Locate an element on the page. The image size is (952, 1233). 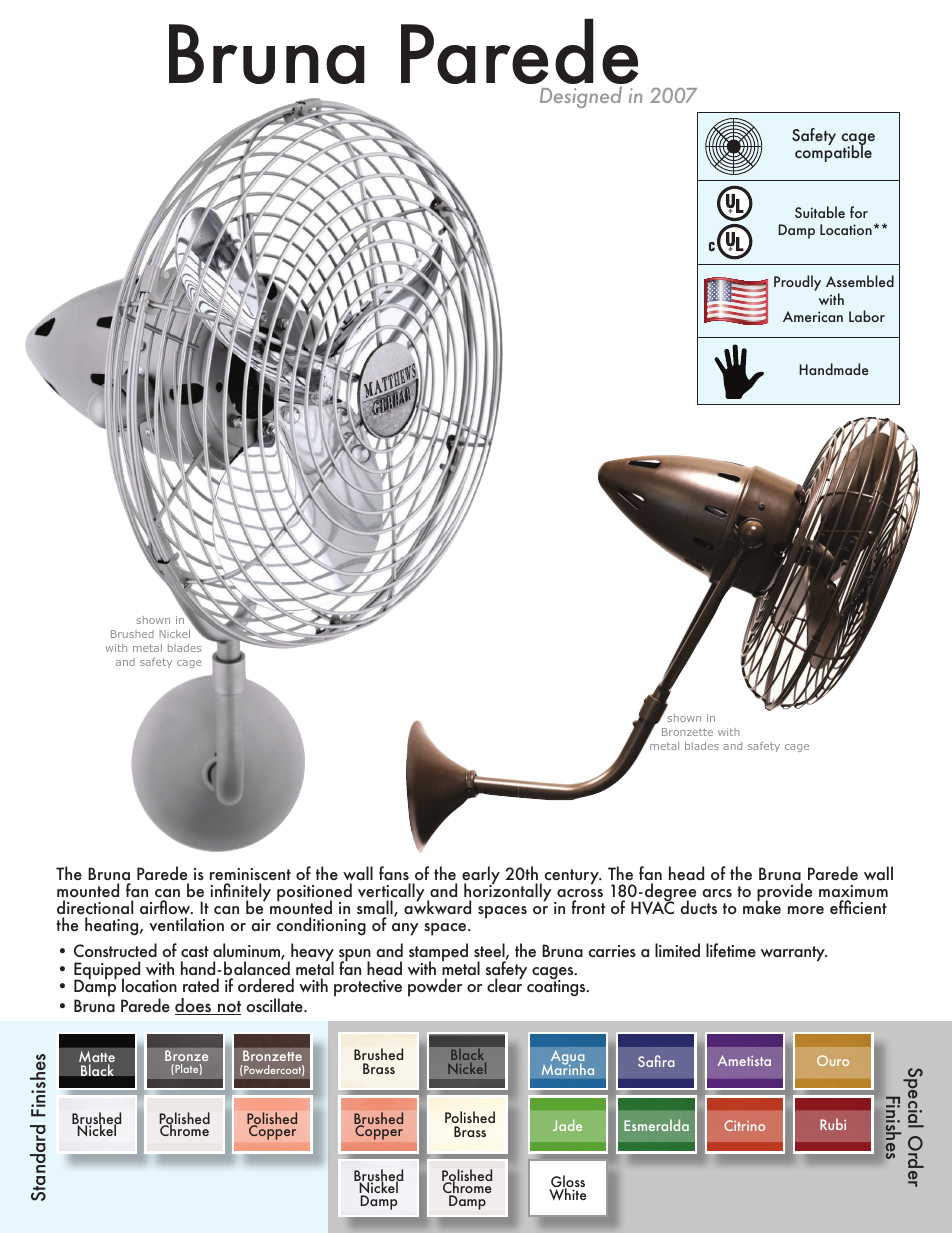
compatible is located at coordinates (833, 152).
